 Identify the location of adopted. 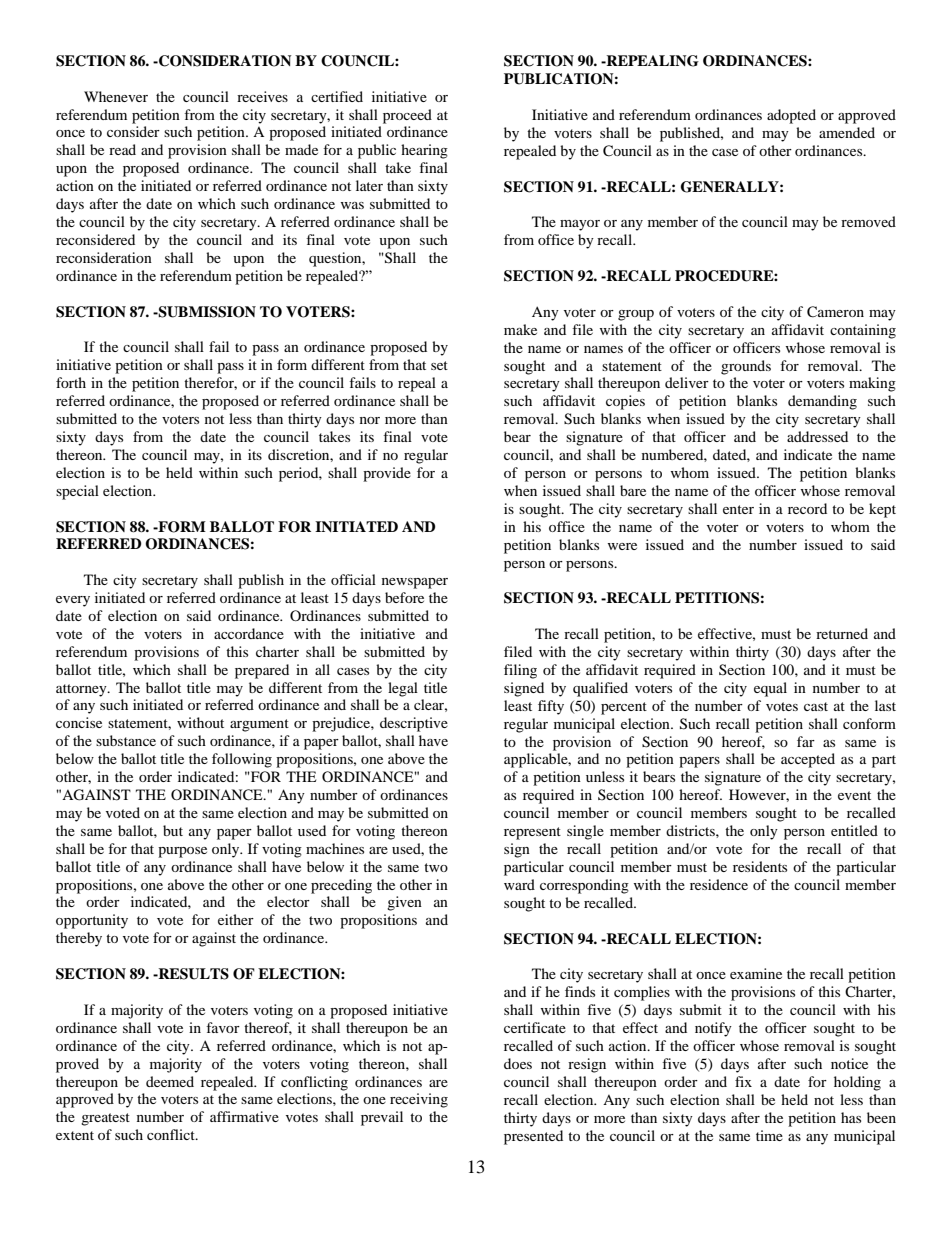
(791, 116).
